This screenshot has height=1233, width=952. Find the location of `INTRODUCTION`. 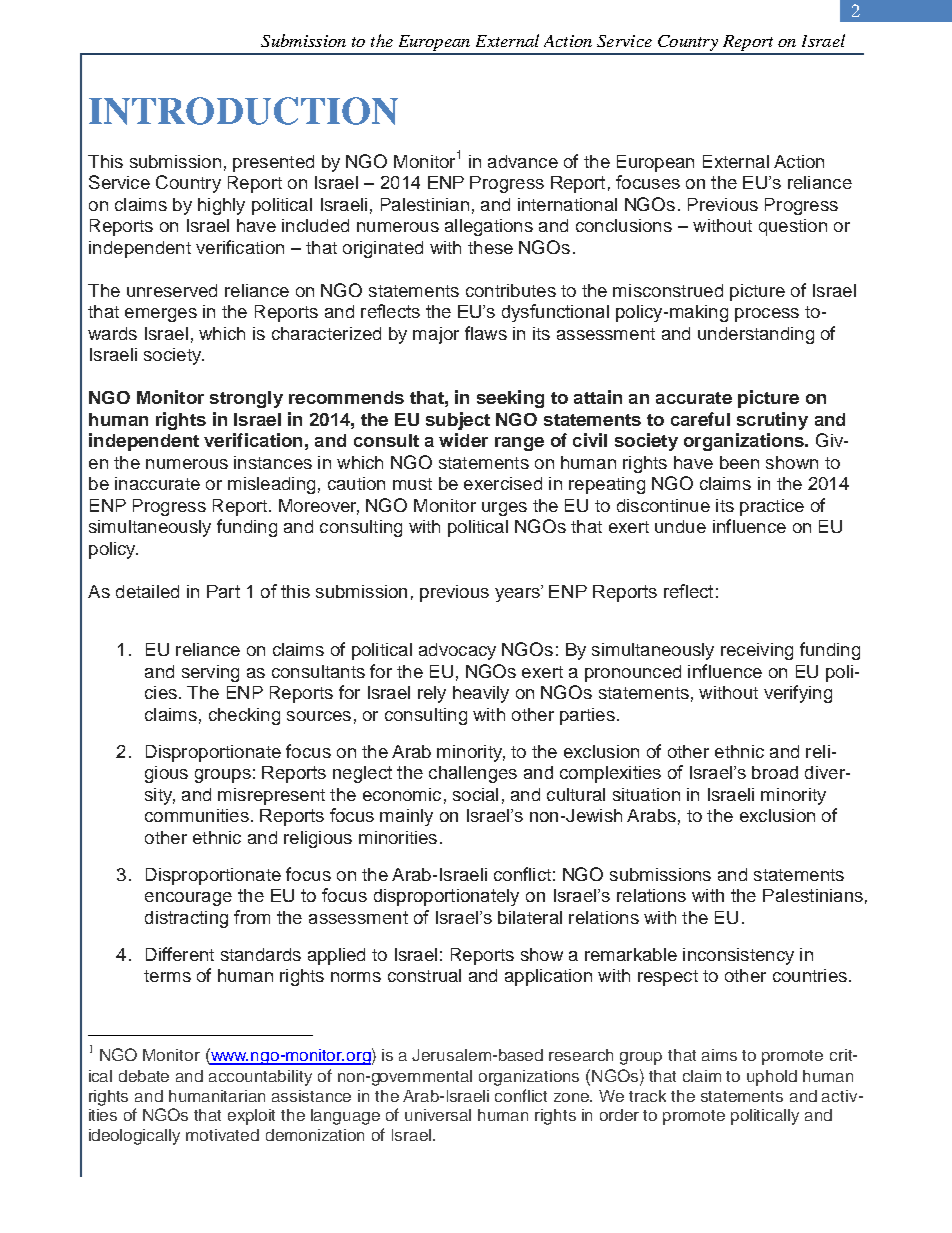

INTRODUCTION is located at coordinates (243, 111).
